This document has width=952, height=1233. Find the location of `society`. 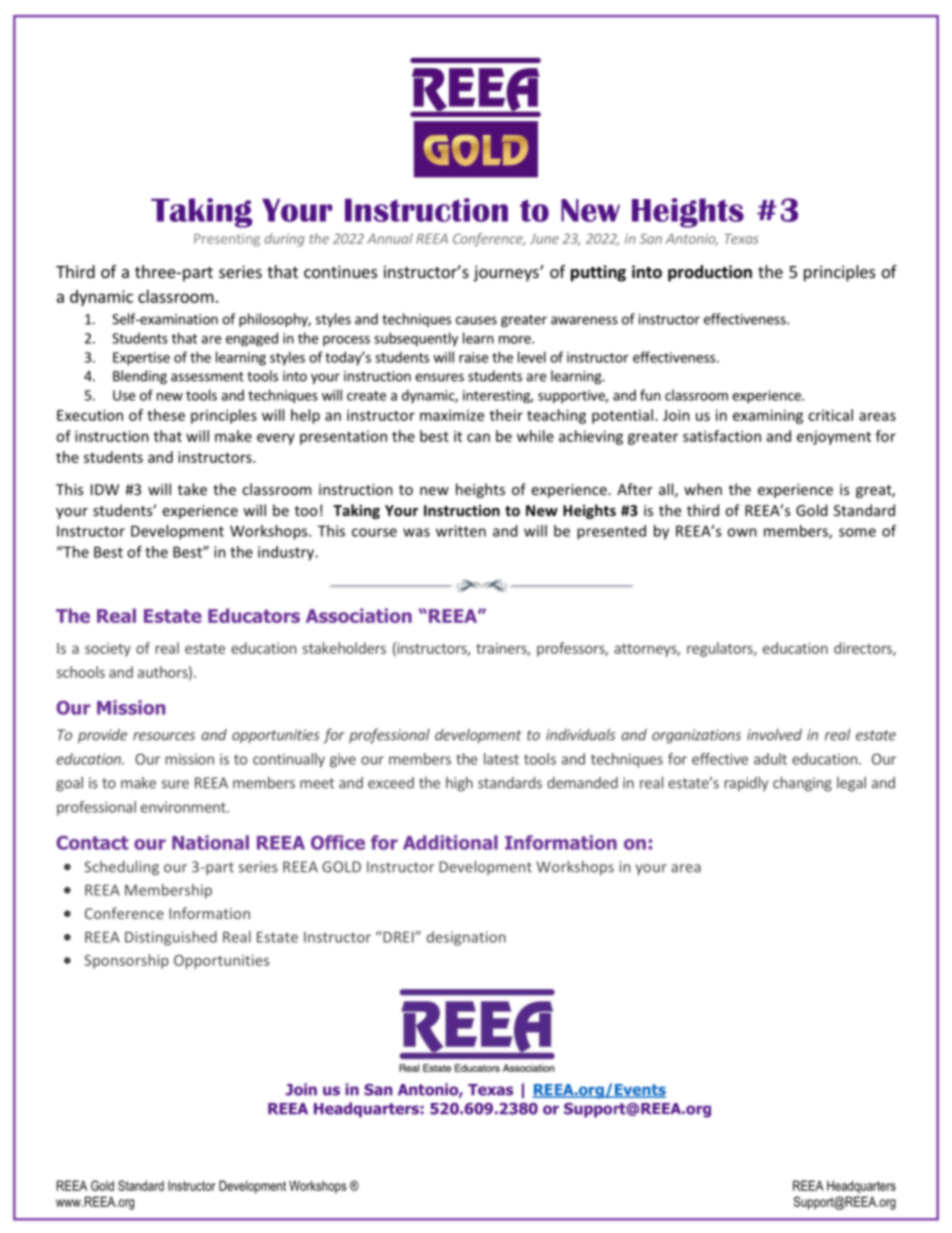

society is located at coordinates (108, 650).
